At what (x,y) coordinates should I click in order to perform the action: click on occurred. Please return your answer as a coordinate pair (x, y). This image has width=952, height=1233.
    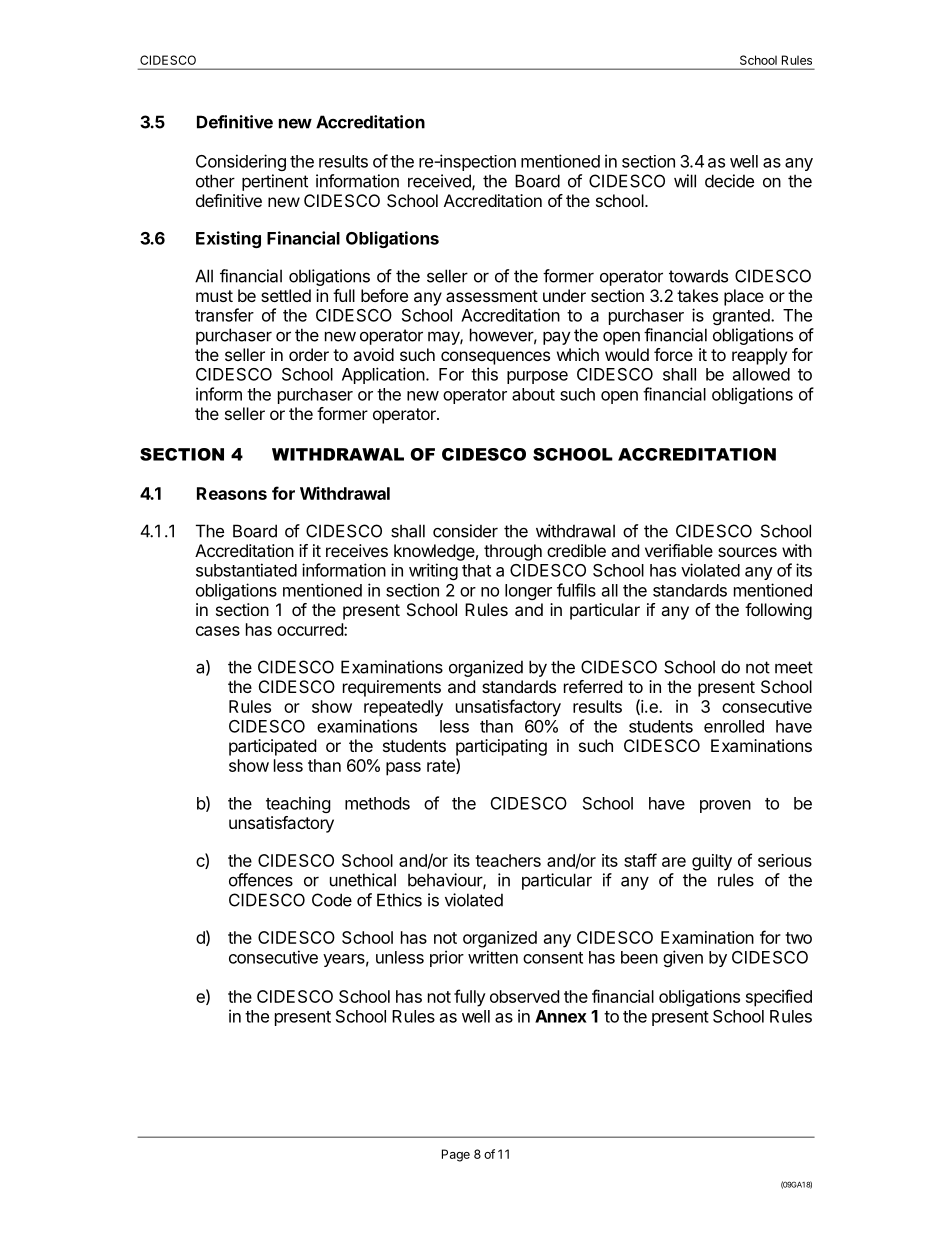
    Looking at the image, I should click on (311, 629).
